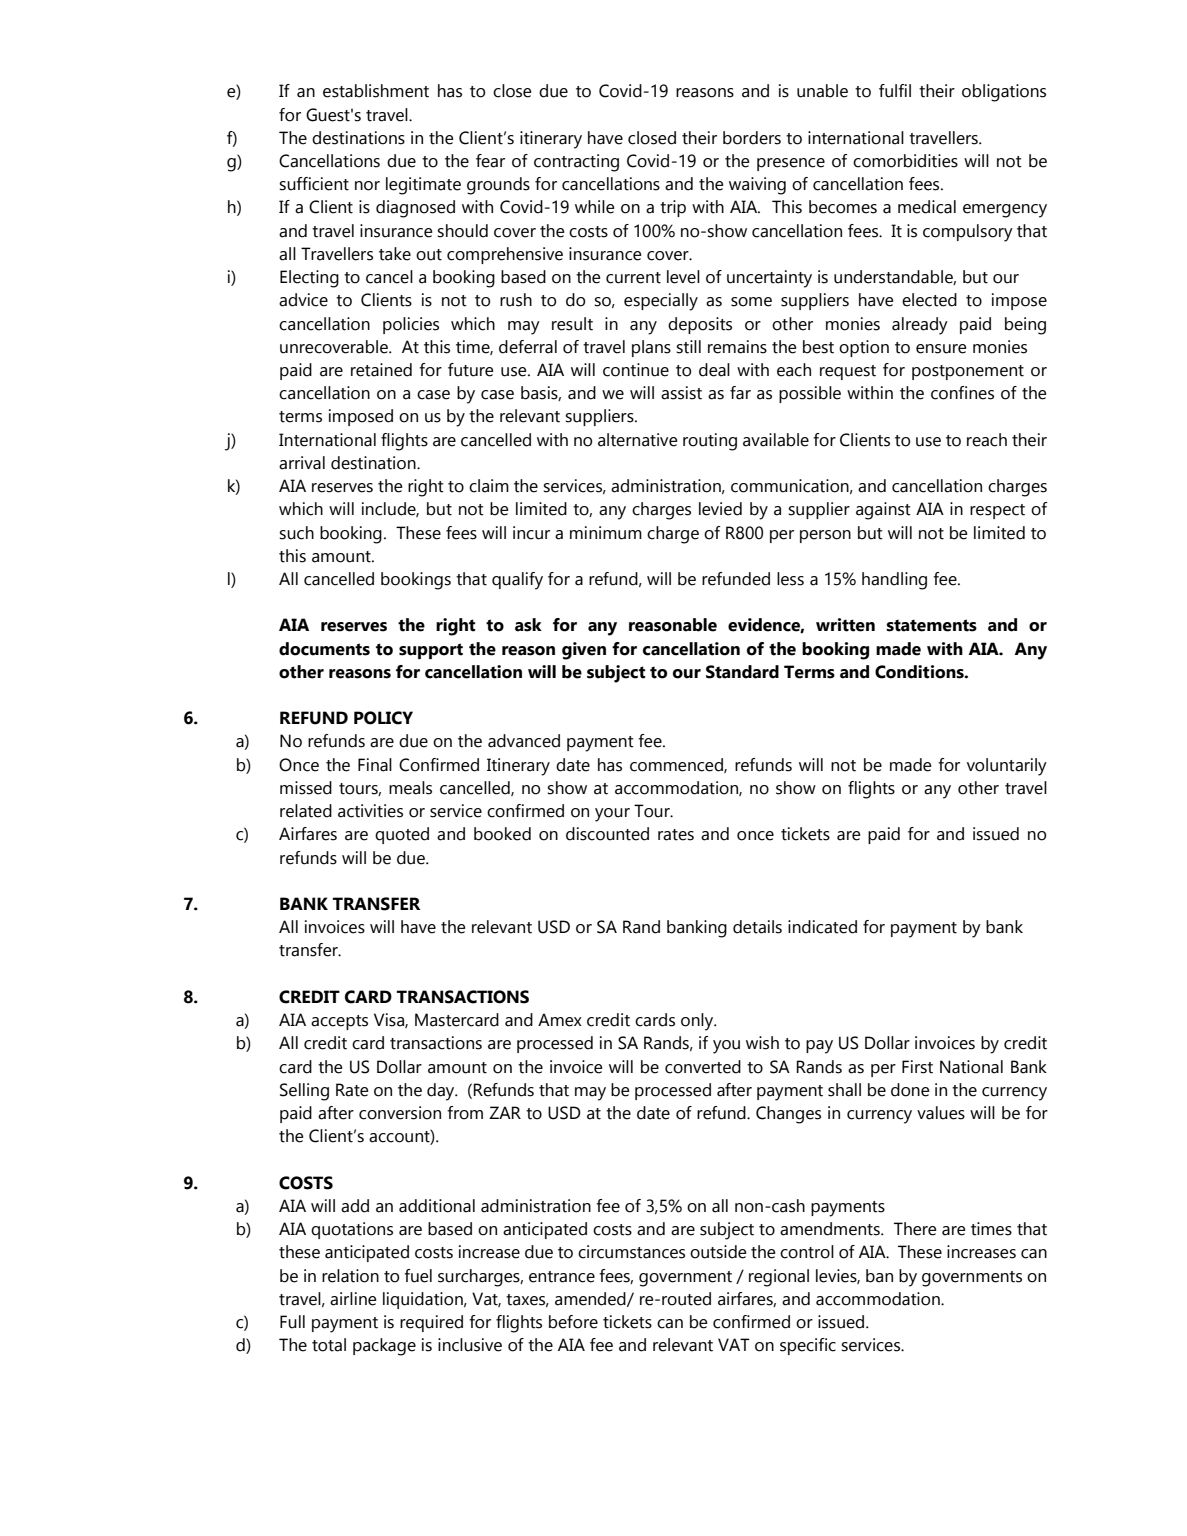 The width and height of the screenshot is (1187, 1536). I want to click on voluntarily, so click(1007, 767).
